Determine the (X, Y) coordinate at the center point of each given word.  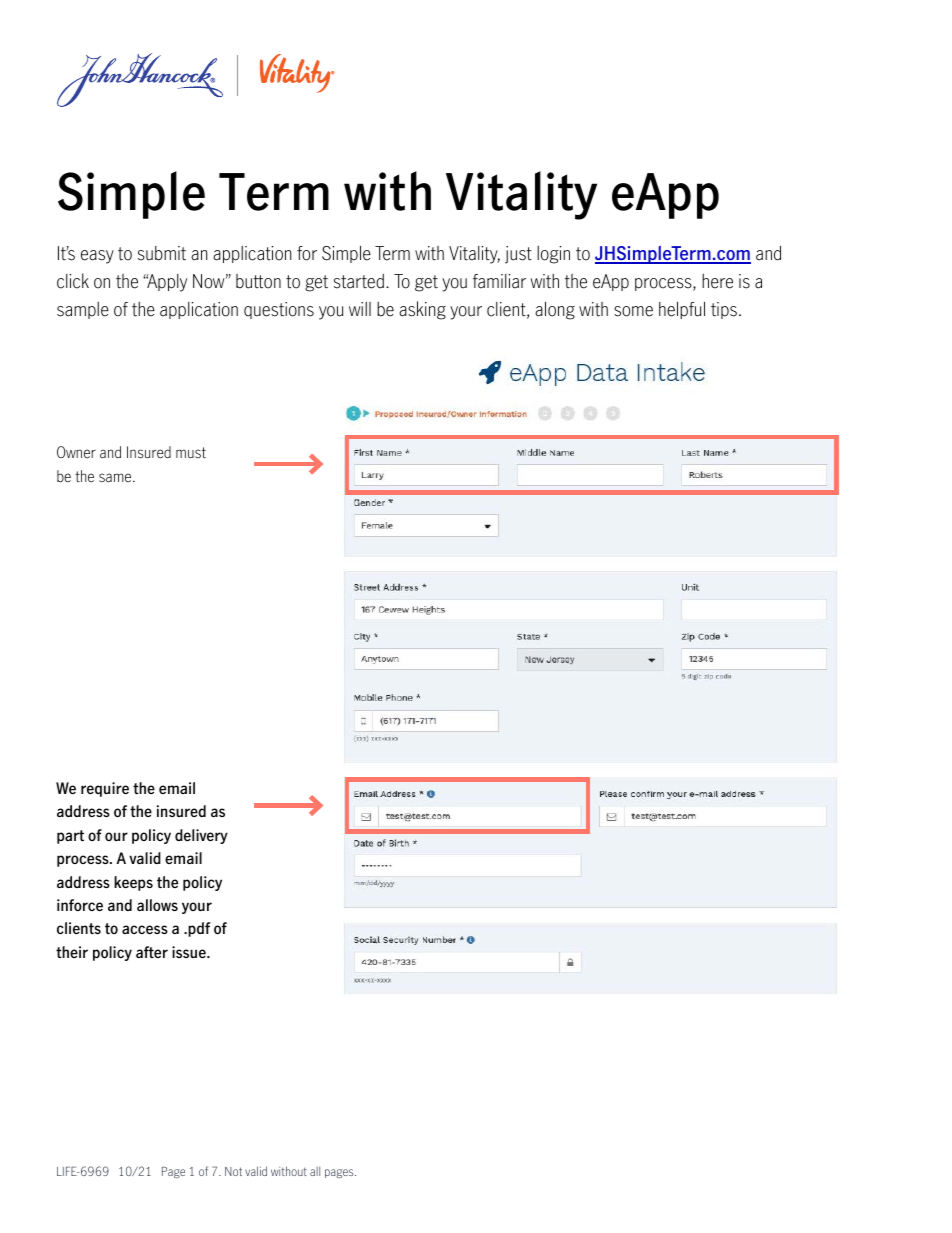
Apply (166, 283)
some (633, 311)
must (191, 453)
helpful (682, 310)
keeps (133, 883)
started (359, 281)
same (116, 478)
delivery (201, 836)
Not (233, 1171)
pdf (198, 929)
